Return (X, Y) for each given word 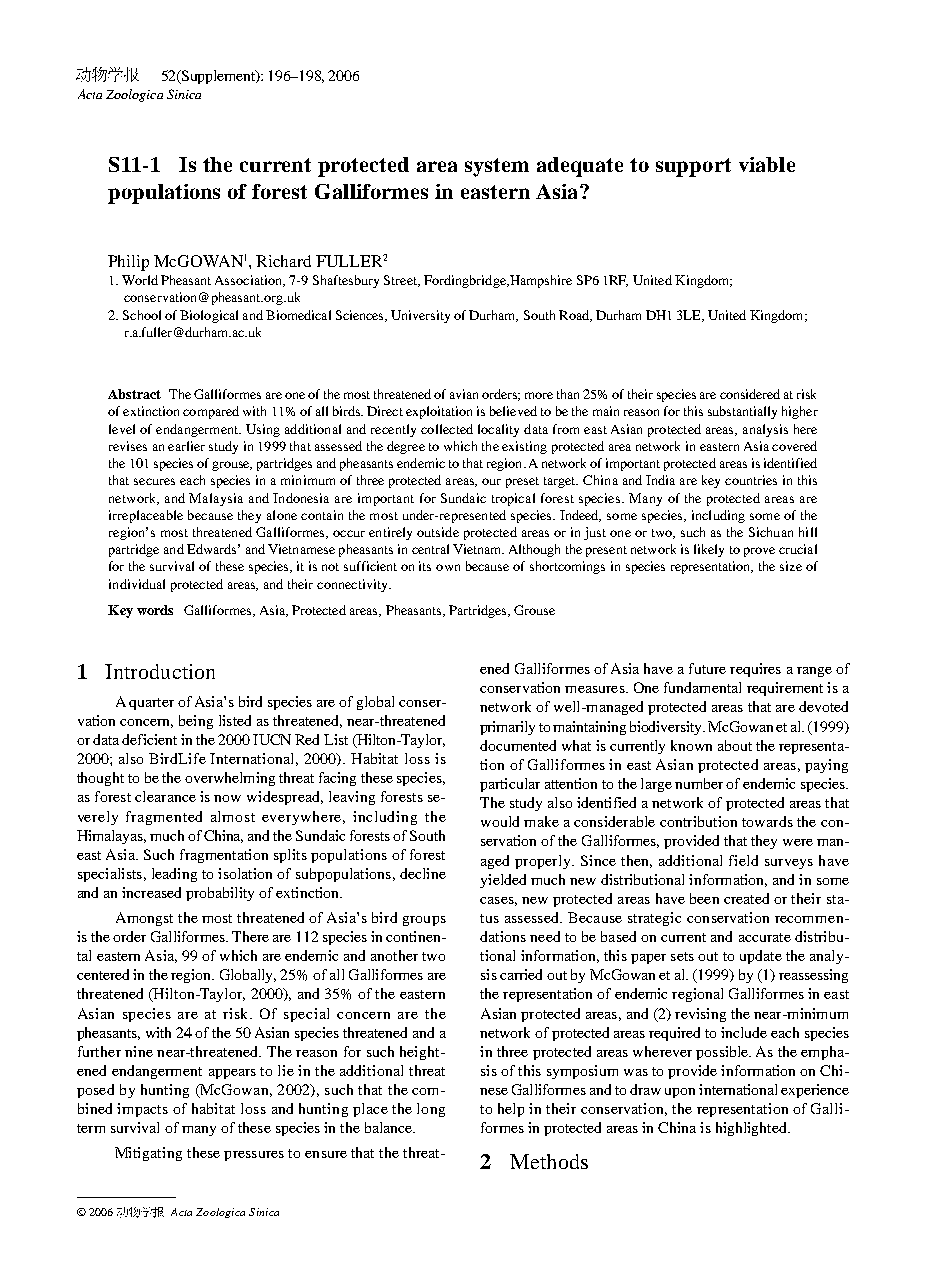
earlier (186, 446)
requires (755, 670)
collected (447, 429)
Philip (128, 263)
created (746, 898)
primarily (507, 728)
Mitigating (148, 1154)
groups (424, 921)
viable (767, 164)
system (497, 167)
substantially (742, 412)
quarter (151, 704)
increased (151, 892)
